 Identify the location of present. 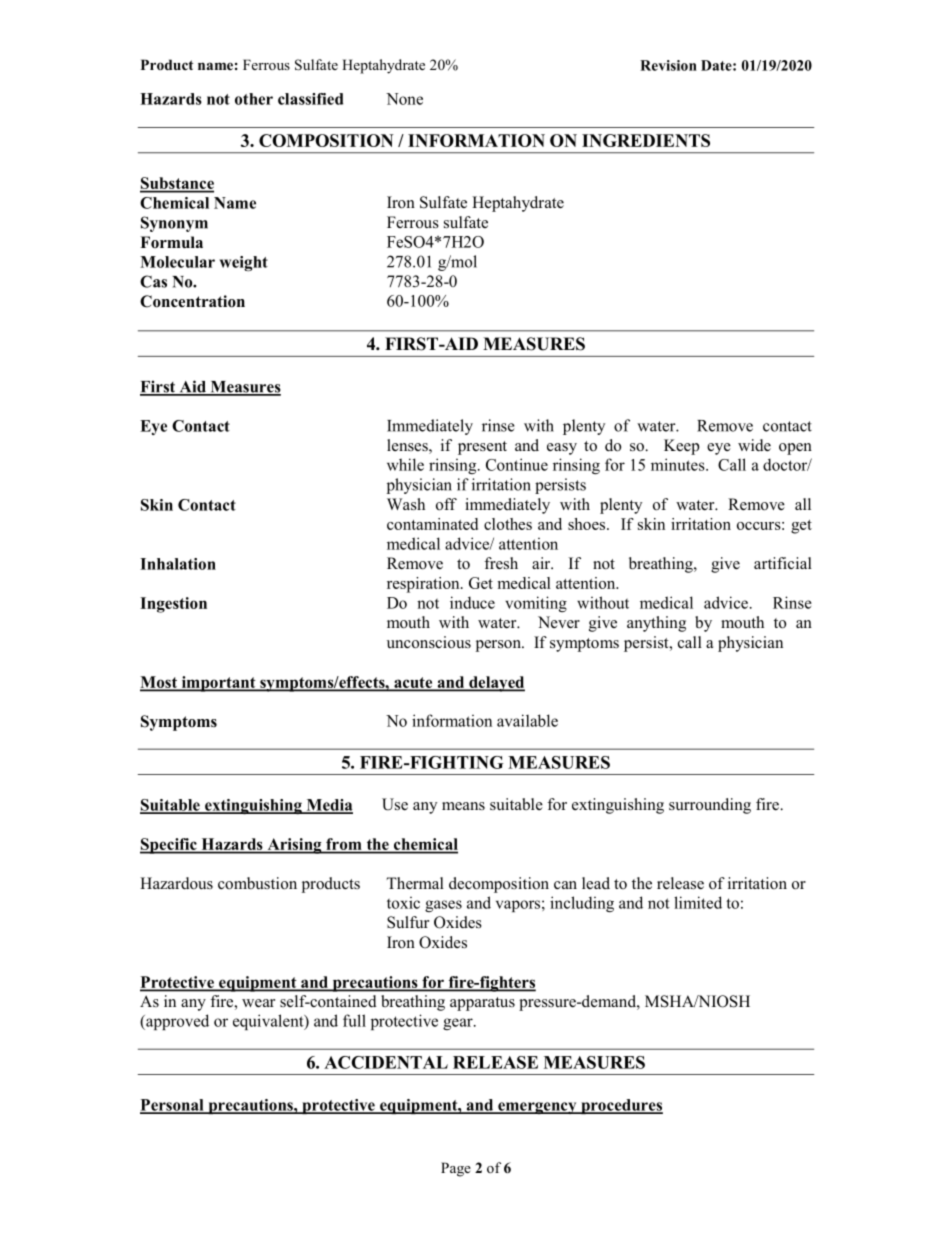
(482, 448).
